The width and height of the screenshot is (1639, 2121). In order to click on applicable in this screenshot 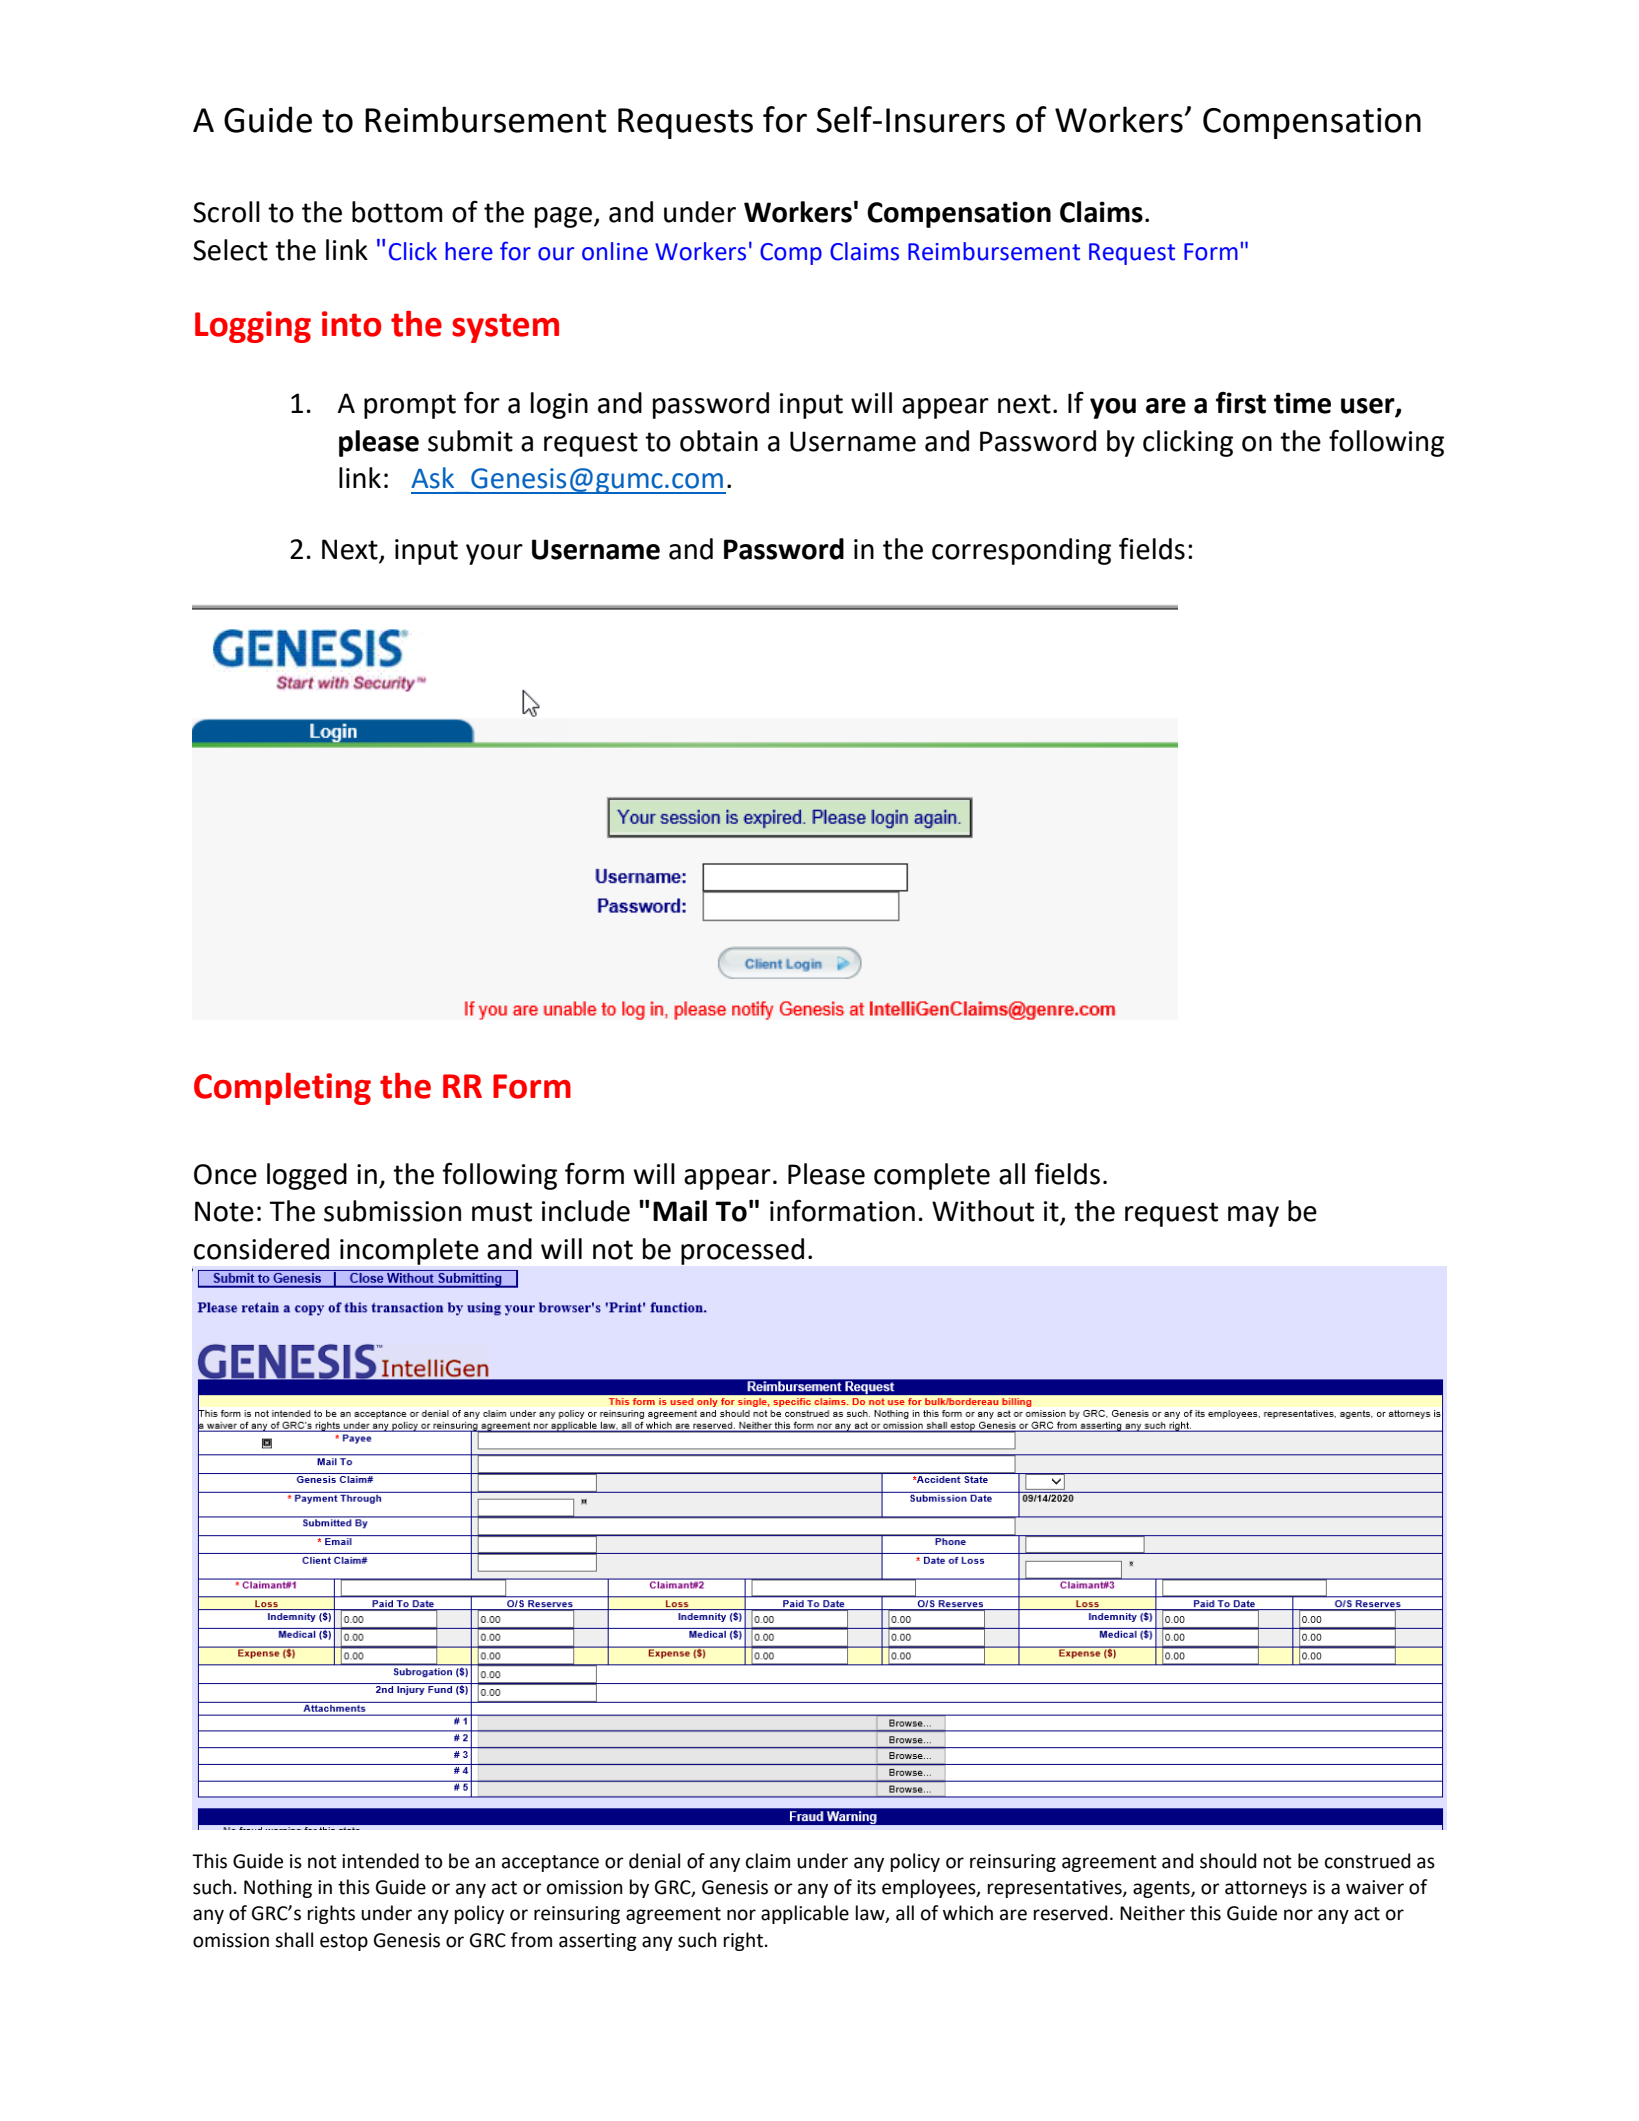, I will do `click(805, 1914)`.
